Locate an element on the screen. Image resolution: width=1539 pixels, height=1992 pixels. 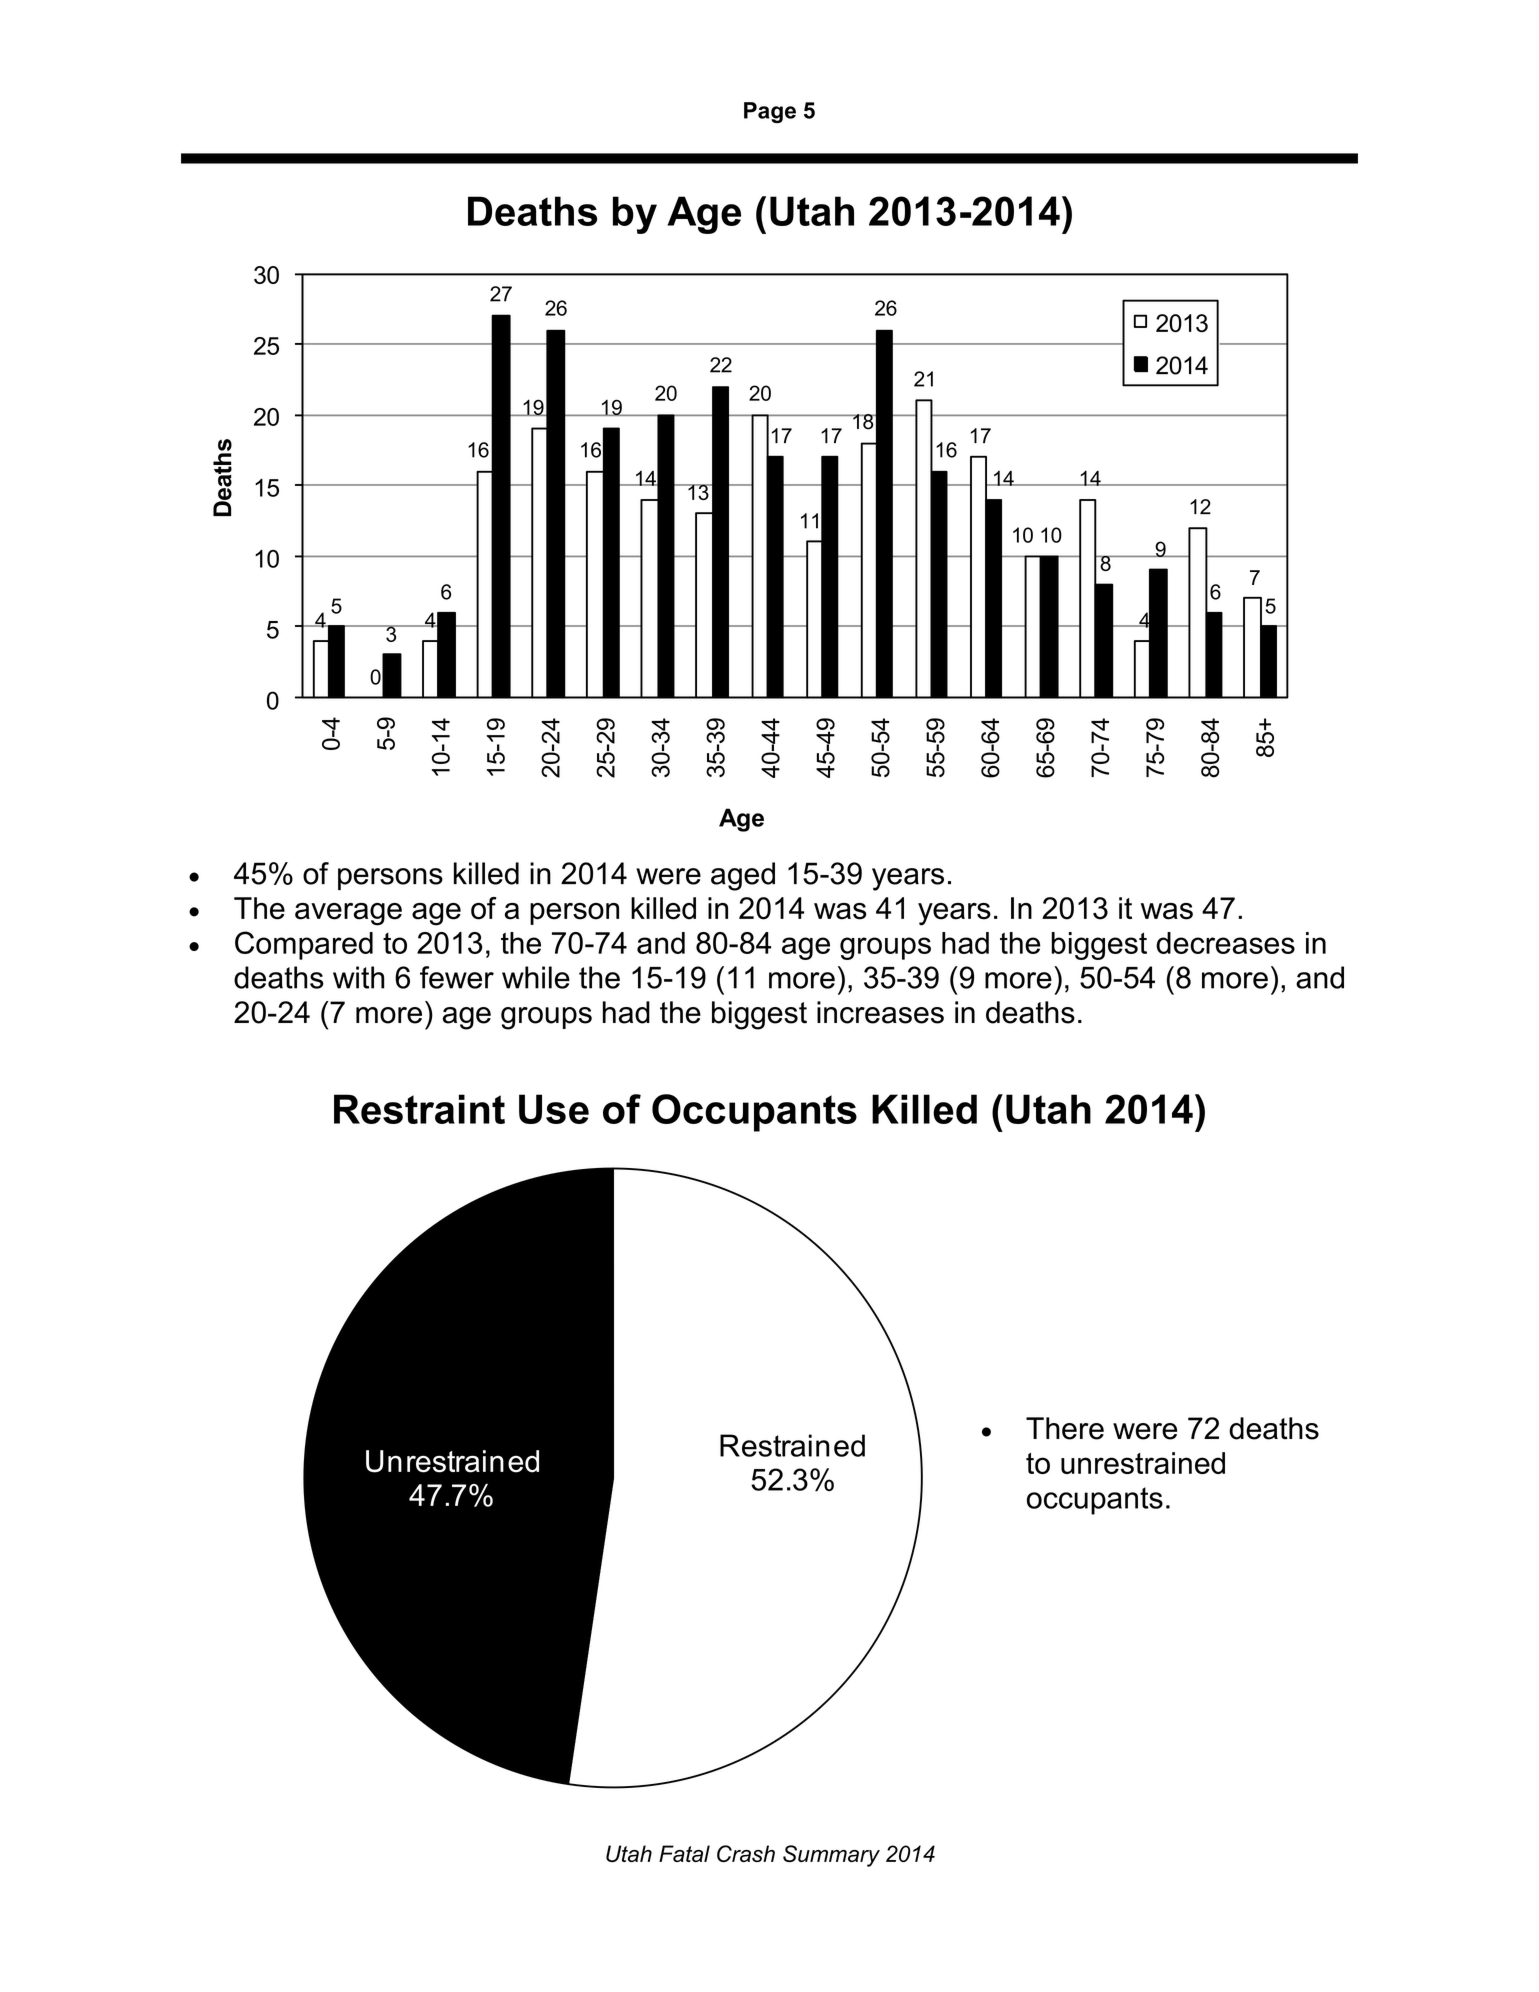
Summary is located at coordinates (831, 1856).
